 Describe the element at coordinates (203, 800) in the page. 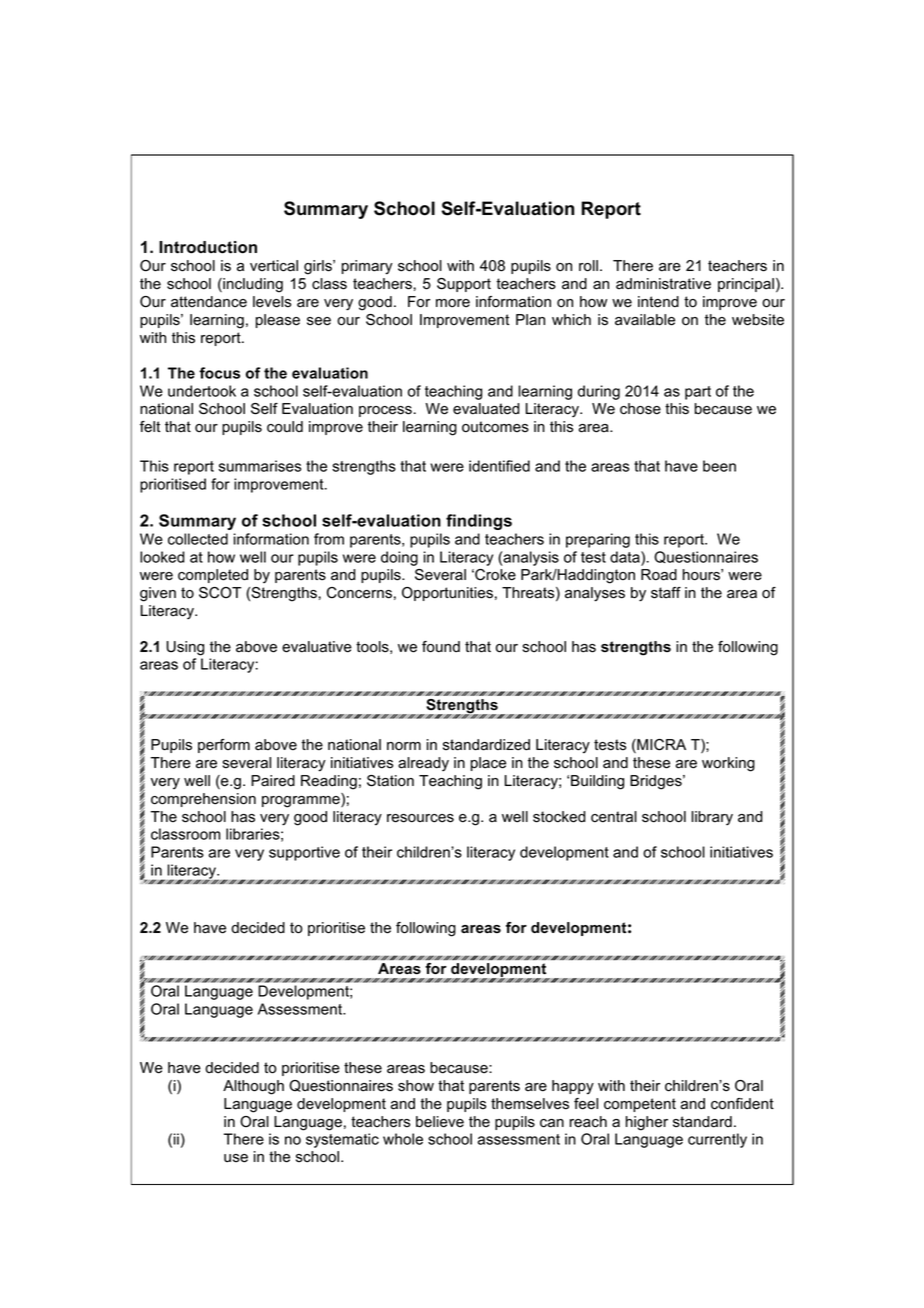

I see `comprehension` at that location.
